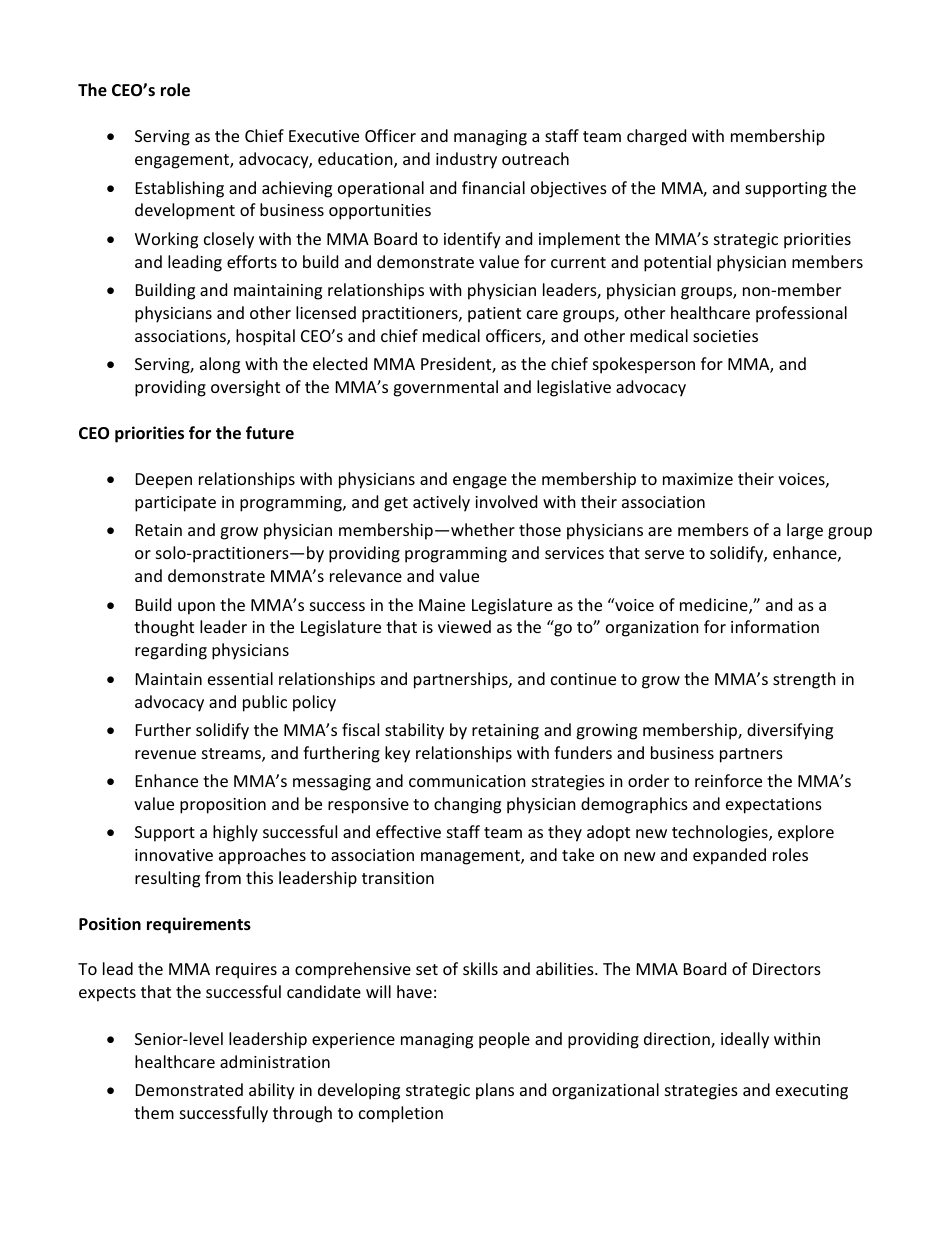  I want to click on medicine, so click(715, 606).
